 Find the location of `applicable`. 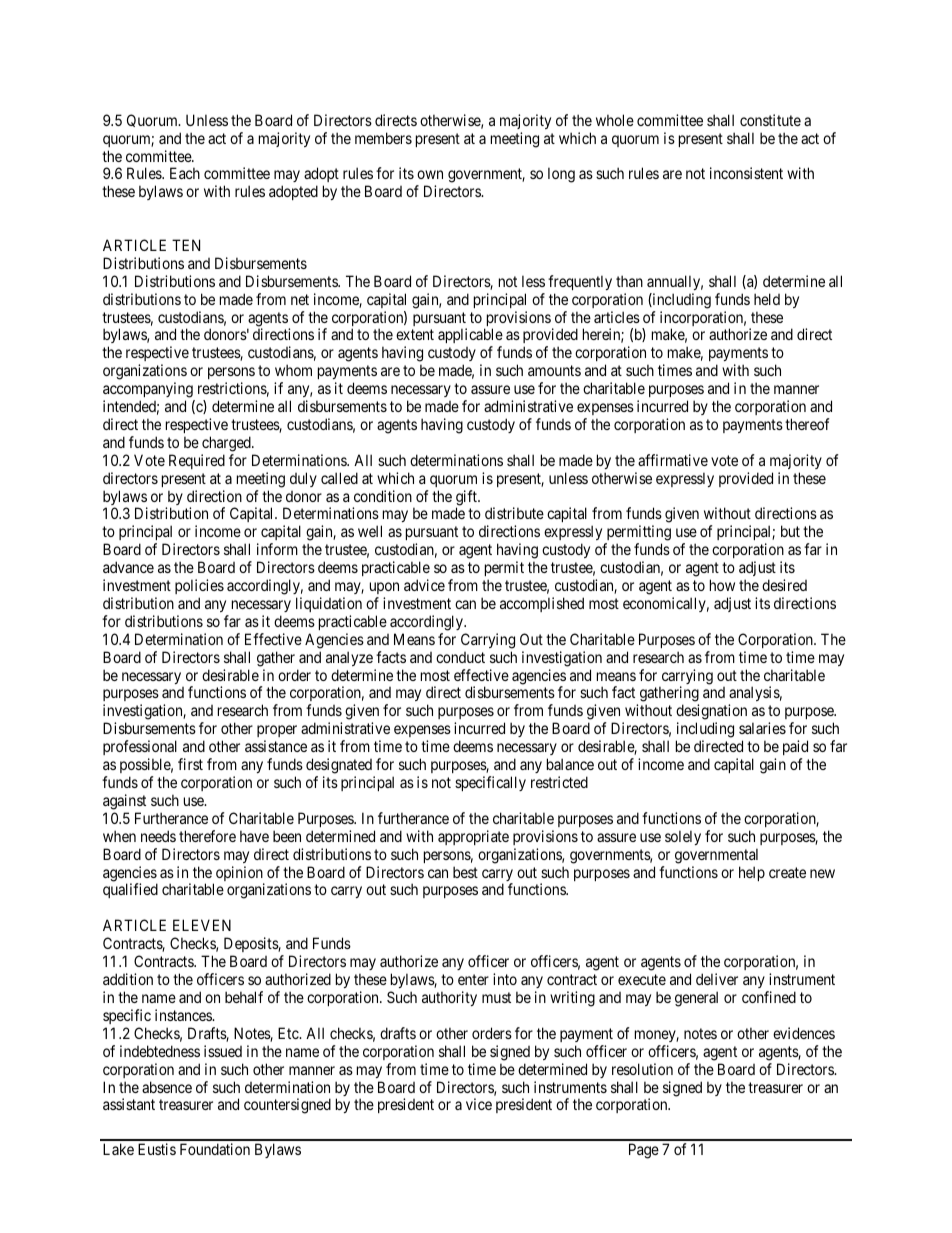

applicable is located at coordinates (470, 337).
